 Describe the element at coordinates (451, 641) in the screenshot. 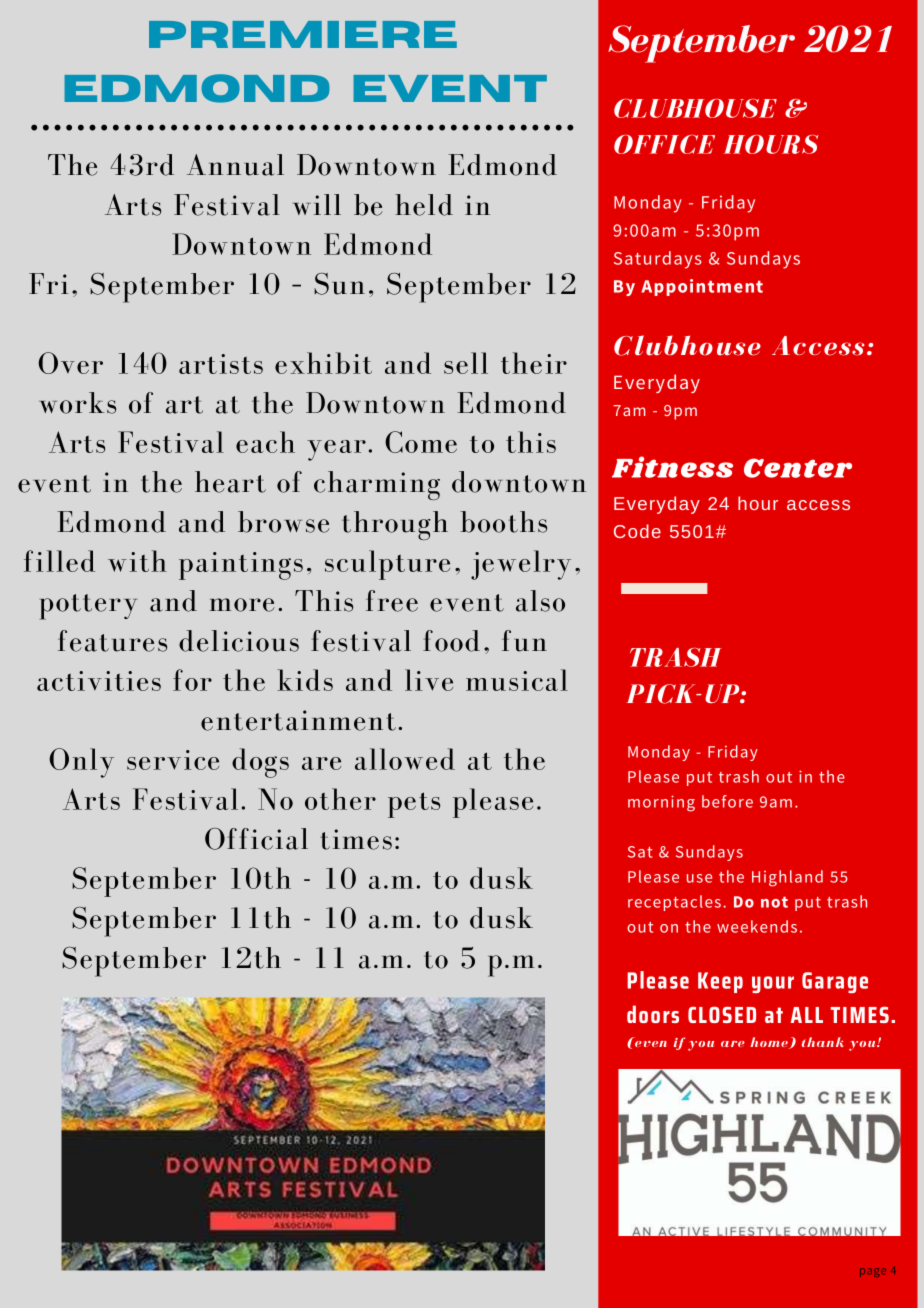

I see `food` at that location.
